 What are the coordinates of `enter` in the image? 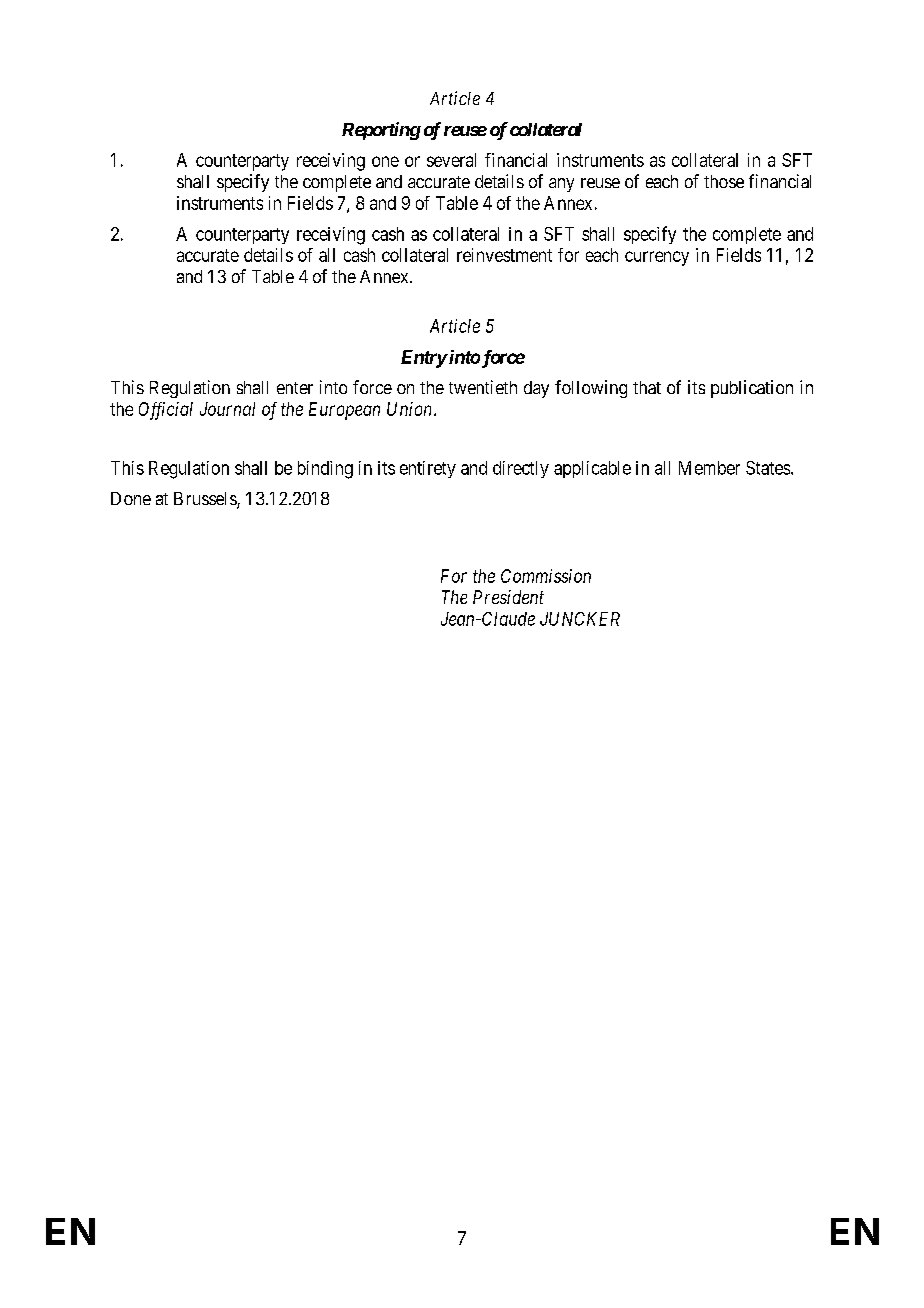 It's located at (295, 388).
